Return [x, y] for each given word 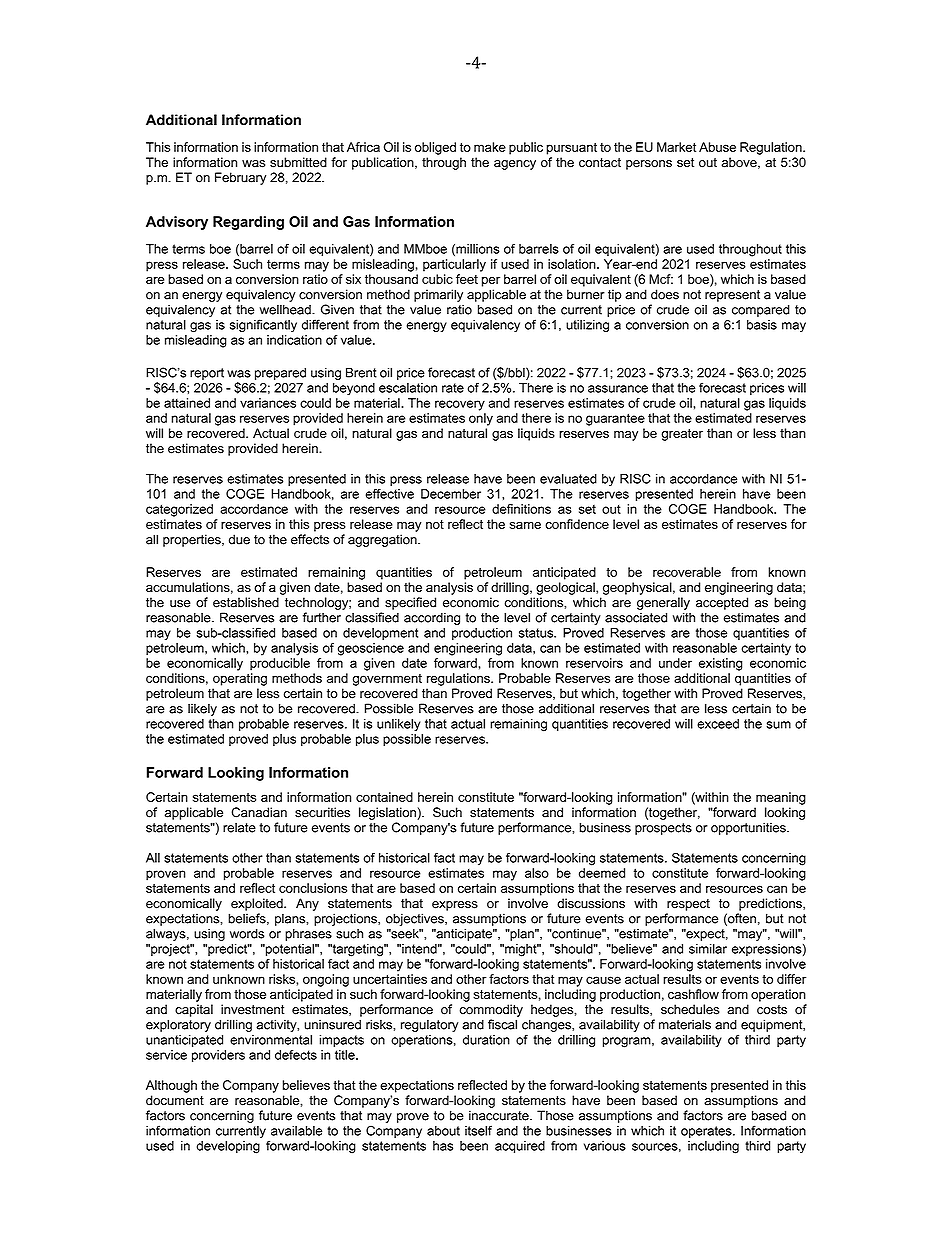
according [432, 618]
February [240, 178]
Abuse [717, 147]
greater [682, 435]
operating [240, 679]
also [537, 873]
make [490, 147]
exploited [258, 904]
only [481, 419]
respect [688, 905]
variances [268, 403]
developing [228, 1147]
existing [720, 664]
